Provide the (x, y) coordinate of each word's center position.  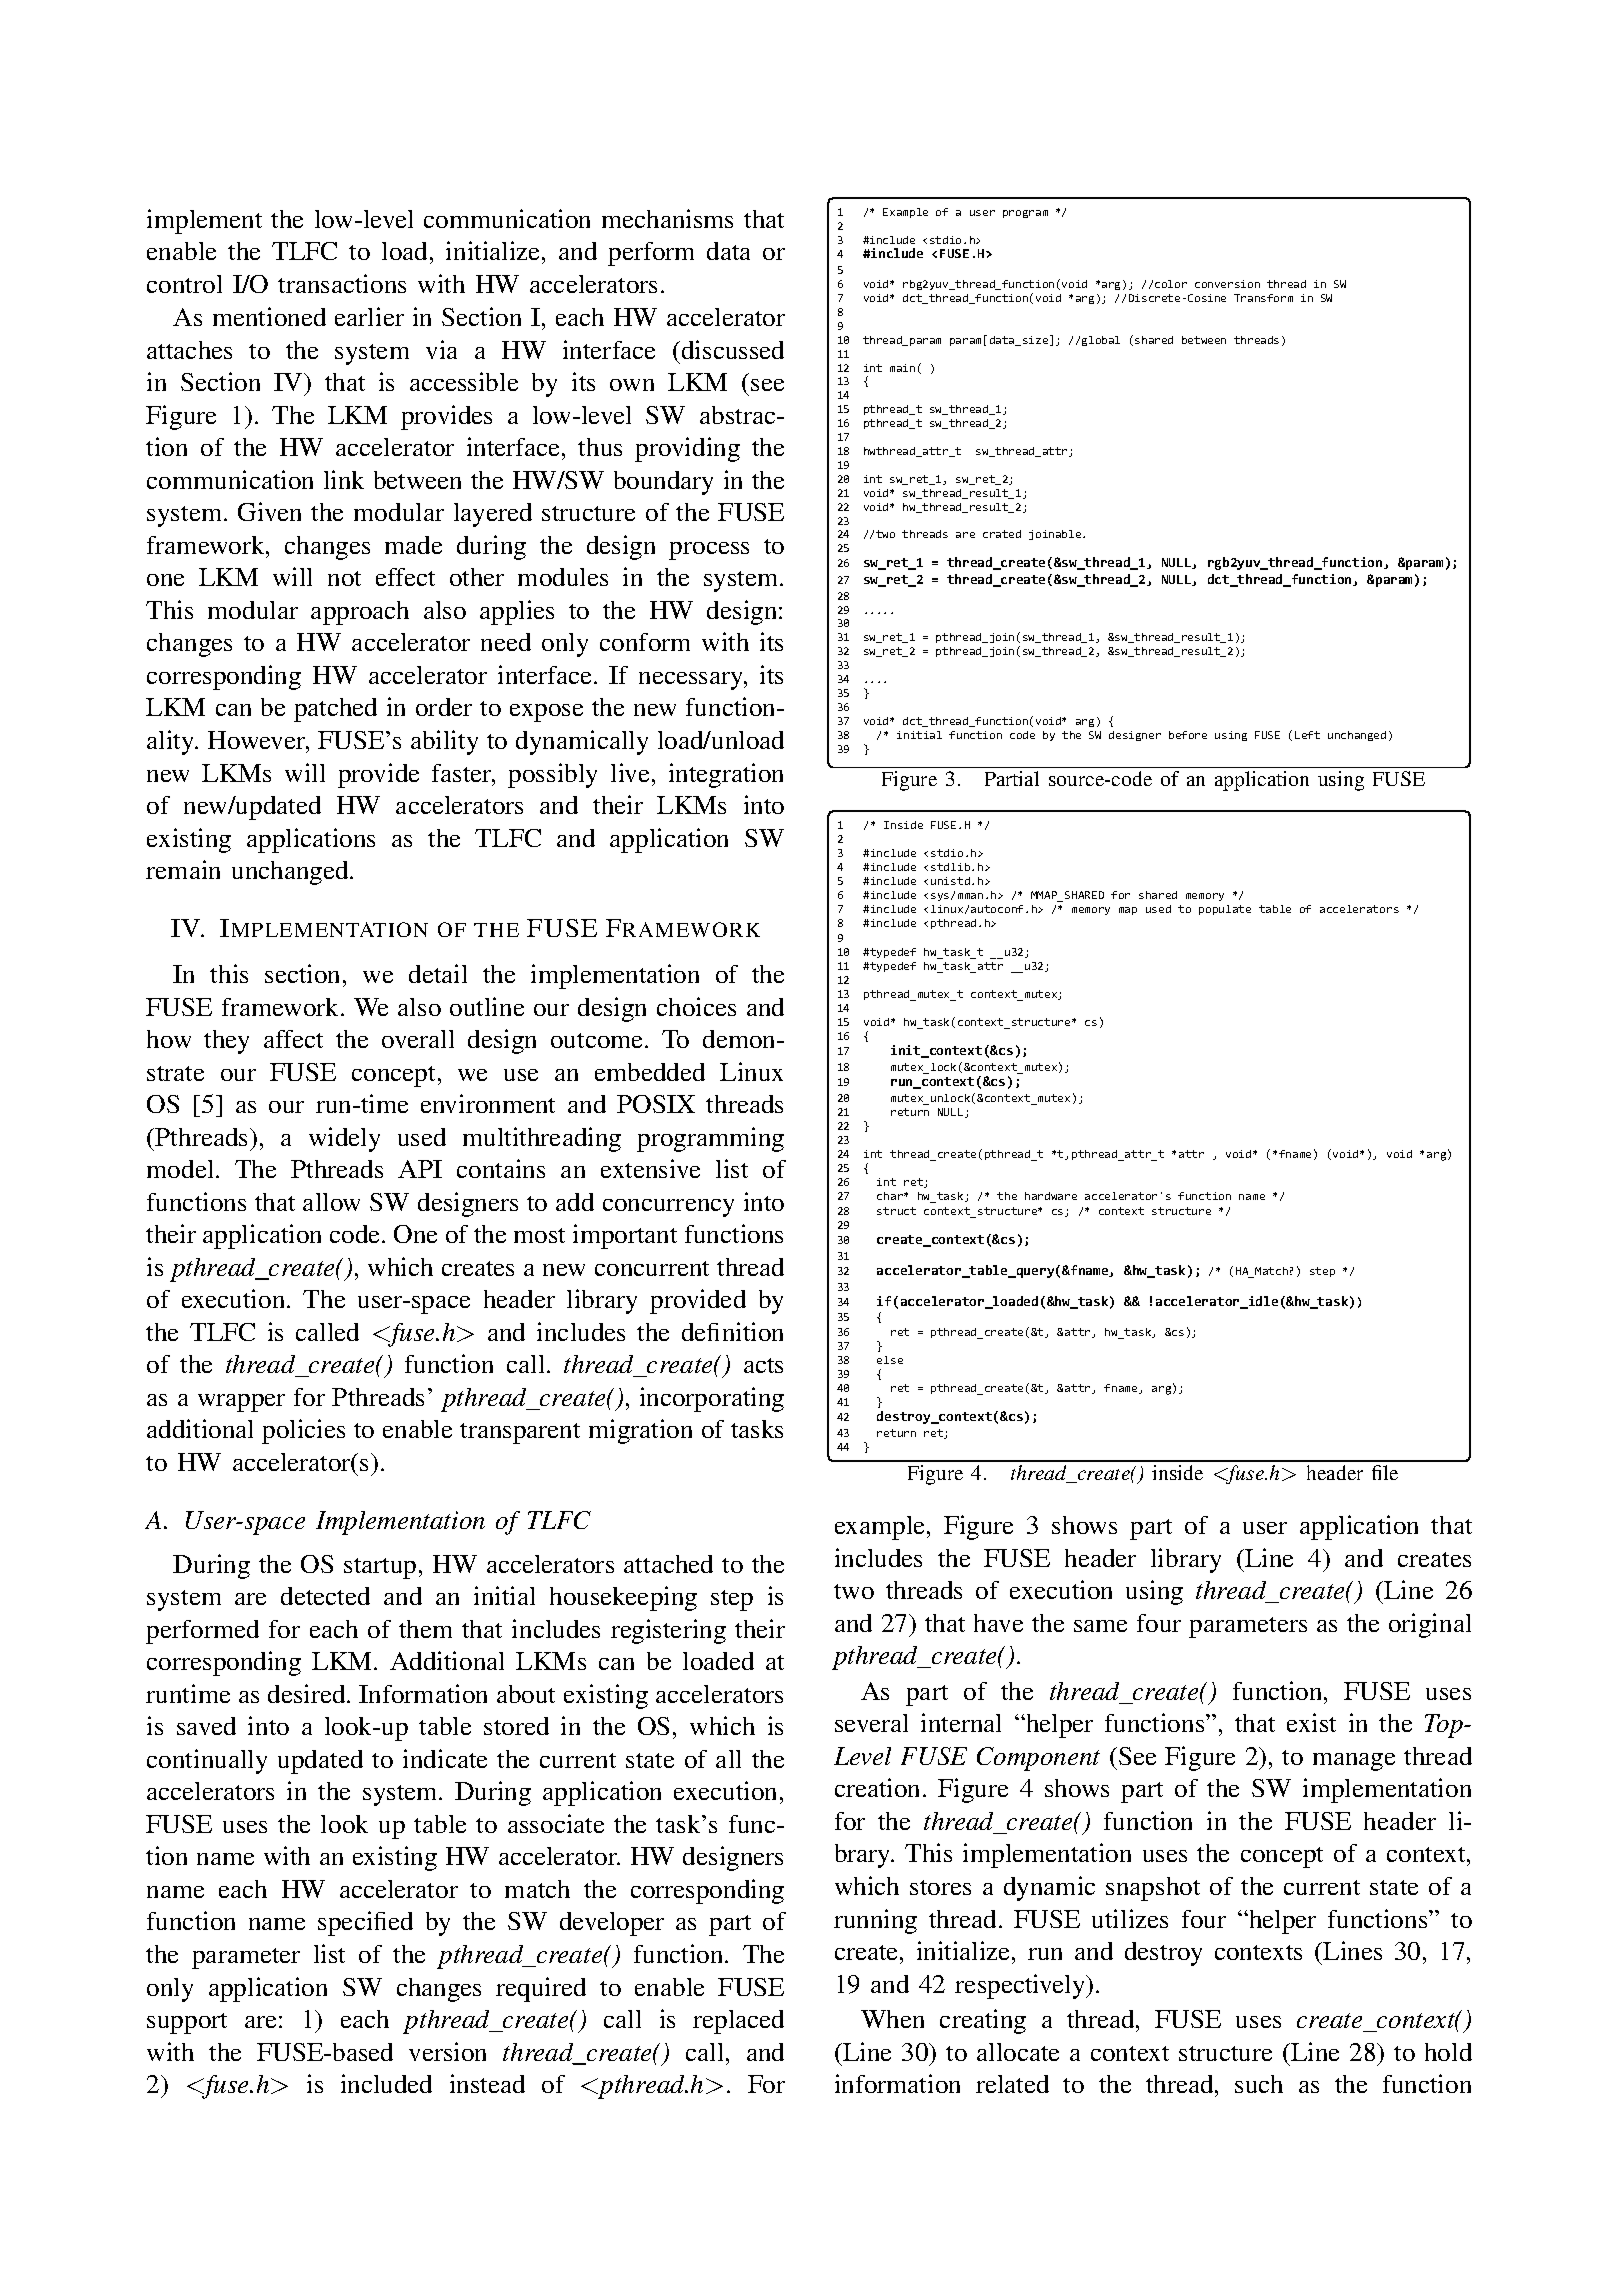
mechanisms (667, 218)
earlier (369, 316)
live (630, 772)
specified (365, 1923)
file (1385, 1472)
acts (763, 1365)
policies (303, 1431)
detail (438, 973)
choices (696, 1006)
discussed (733, 349)
